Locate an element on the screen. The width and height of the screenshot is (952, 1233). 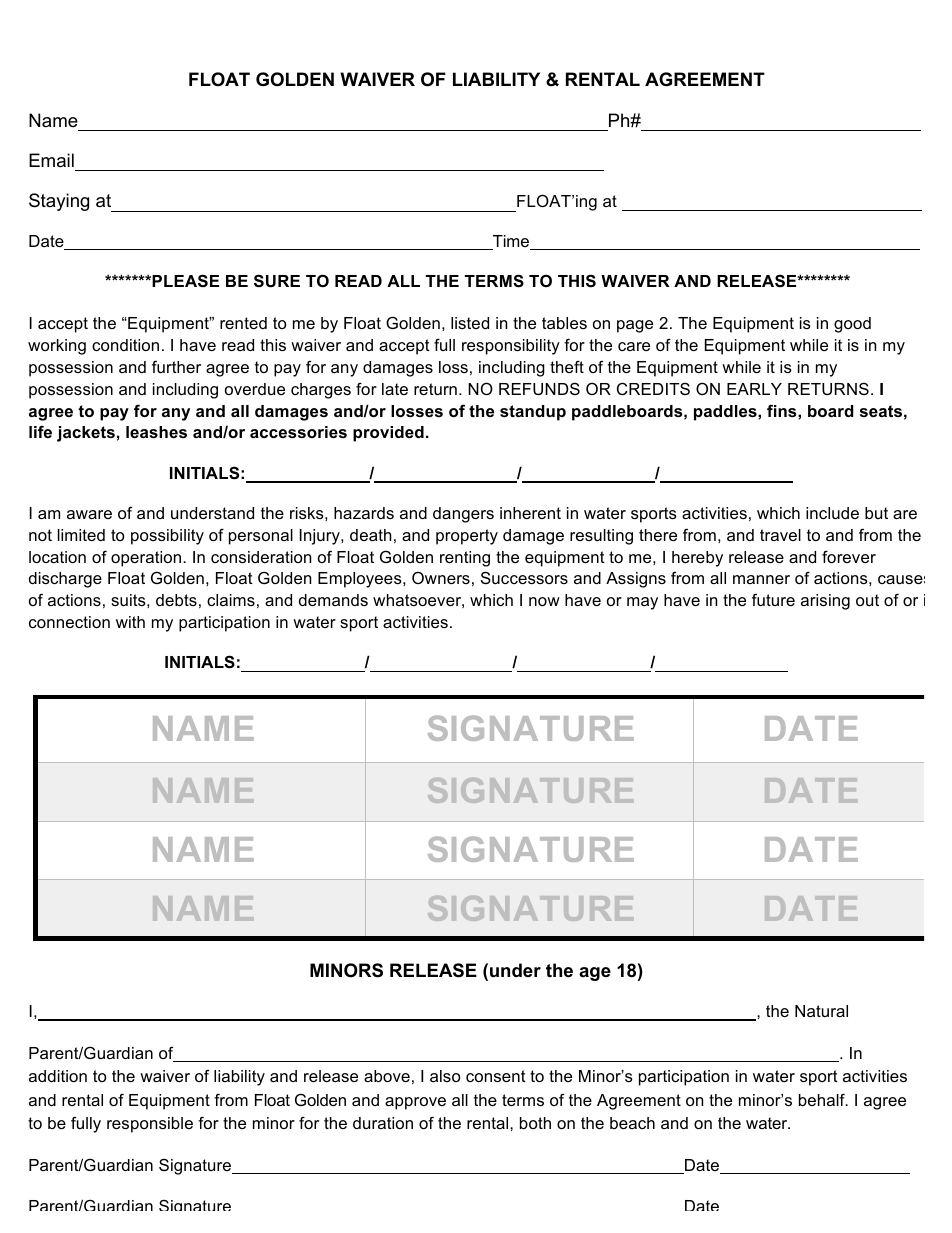
approve is located at coordinates (415, 1103).
